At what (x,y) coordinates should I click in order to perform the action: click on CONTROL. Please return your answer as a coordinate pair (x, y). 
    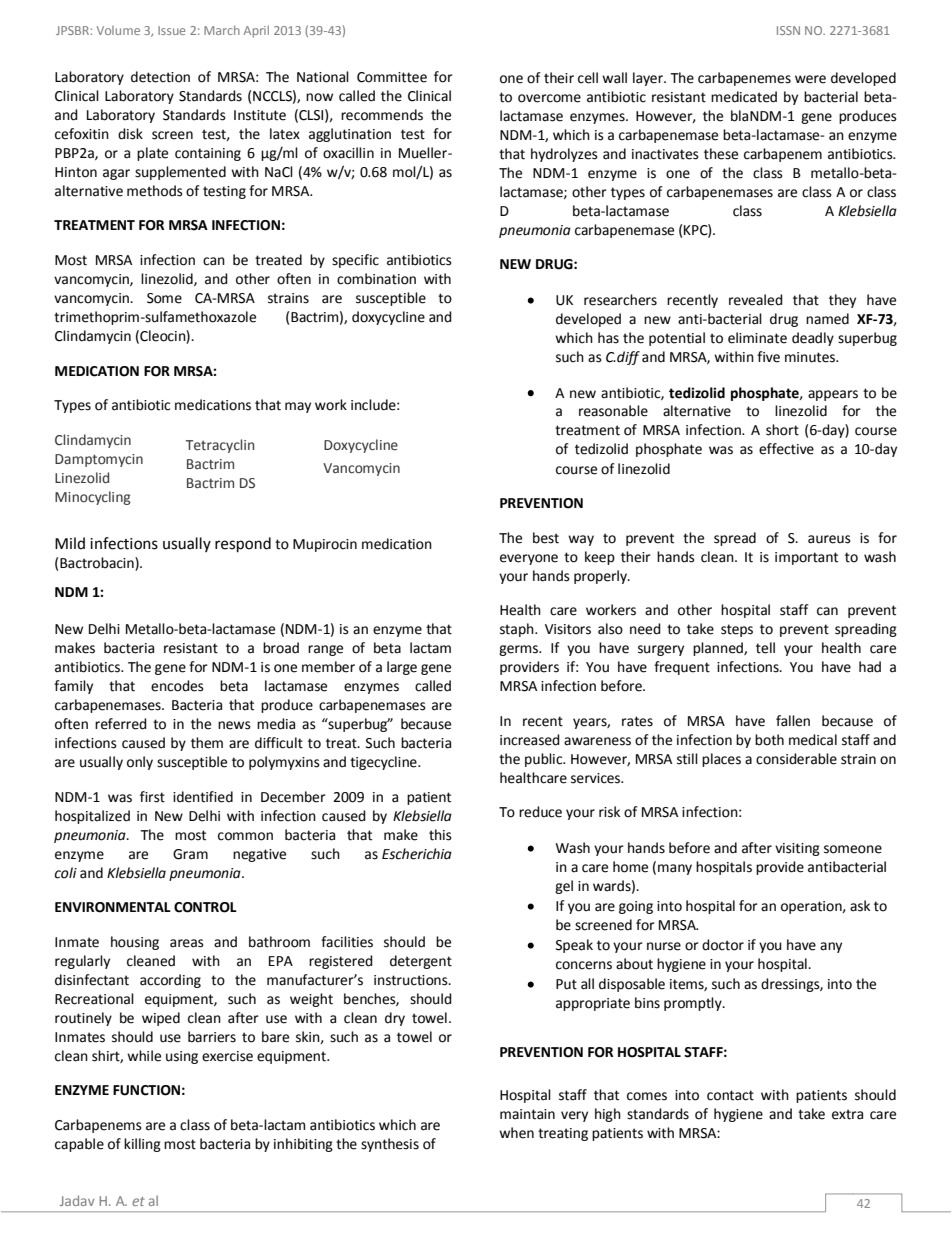
    Looking at the image, I should click on (205, 907).
